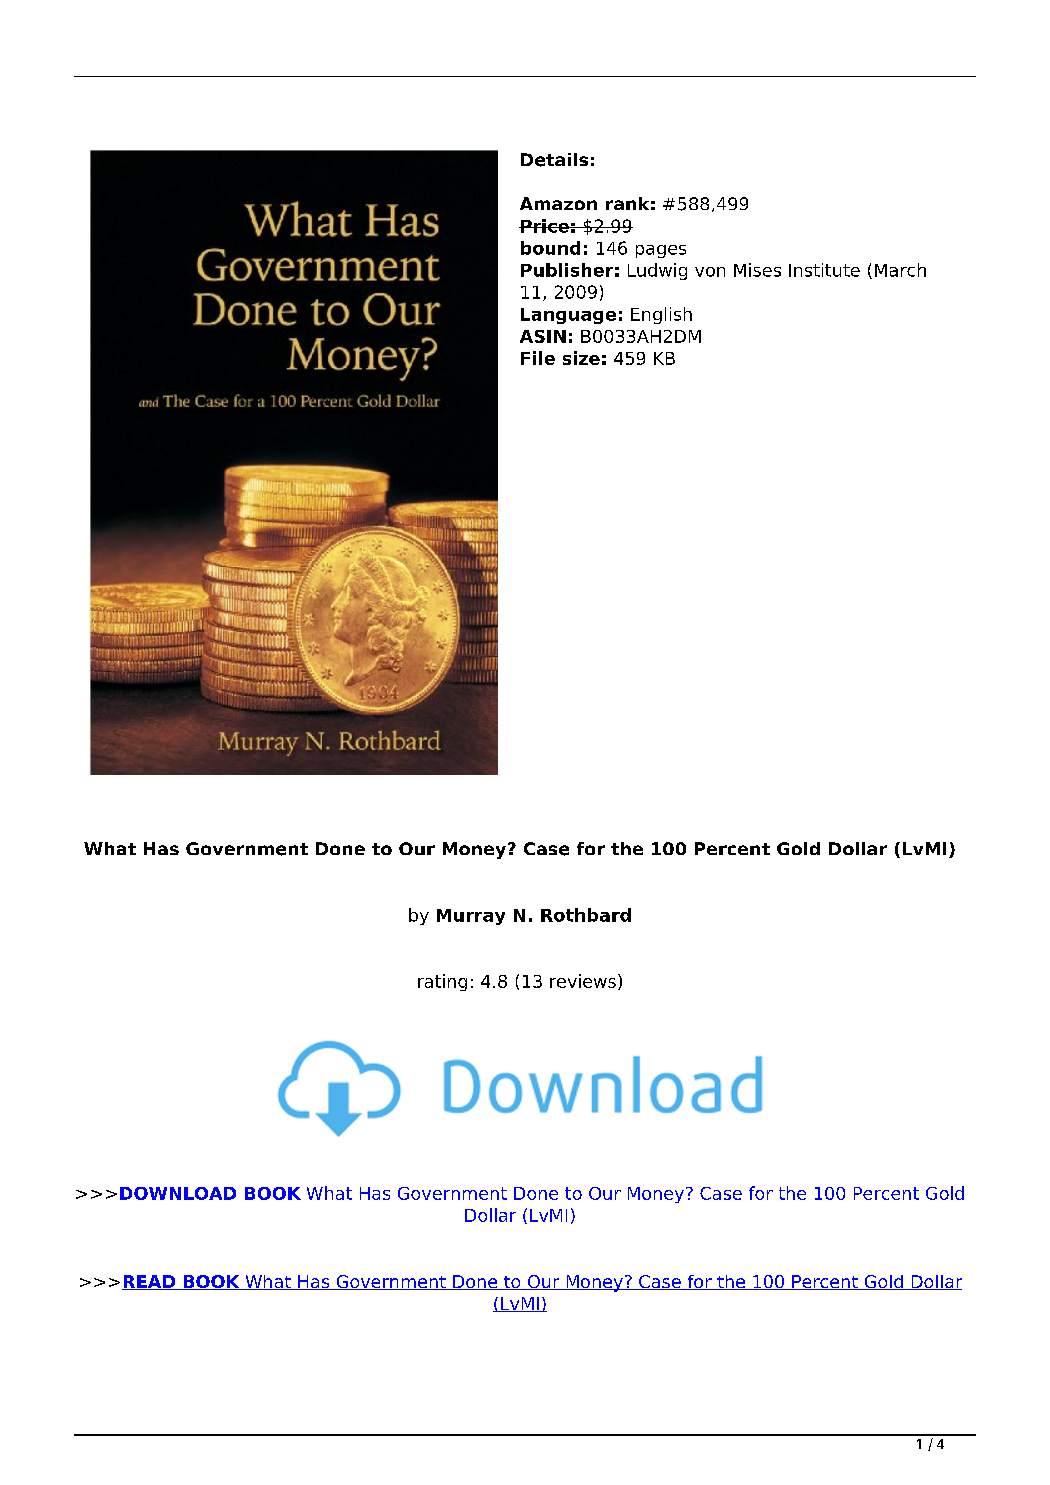  What do you see at coordinates (471, 917) in the page?
I see `Murray` at bounding box center [471, 917].
